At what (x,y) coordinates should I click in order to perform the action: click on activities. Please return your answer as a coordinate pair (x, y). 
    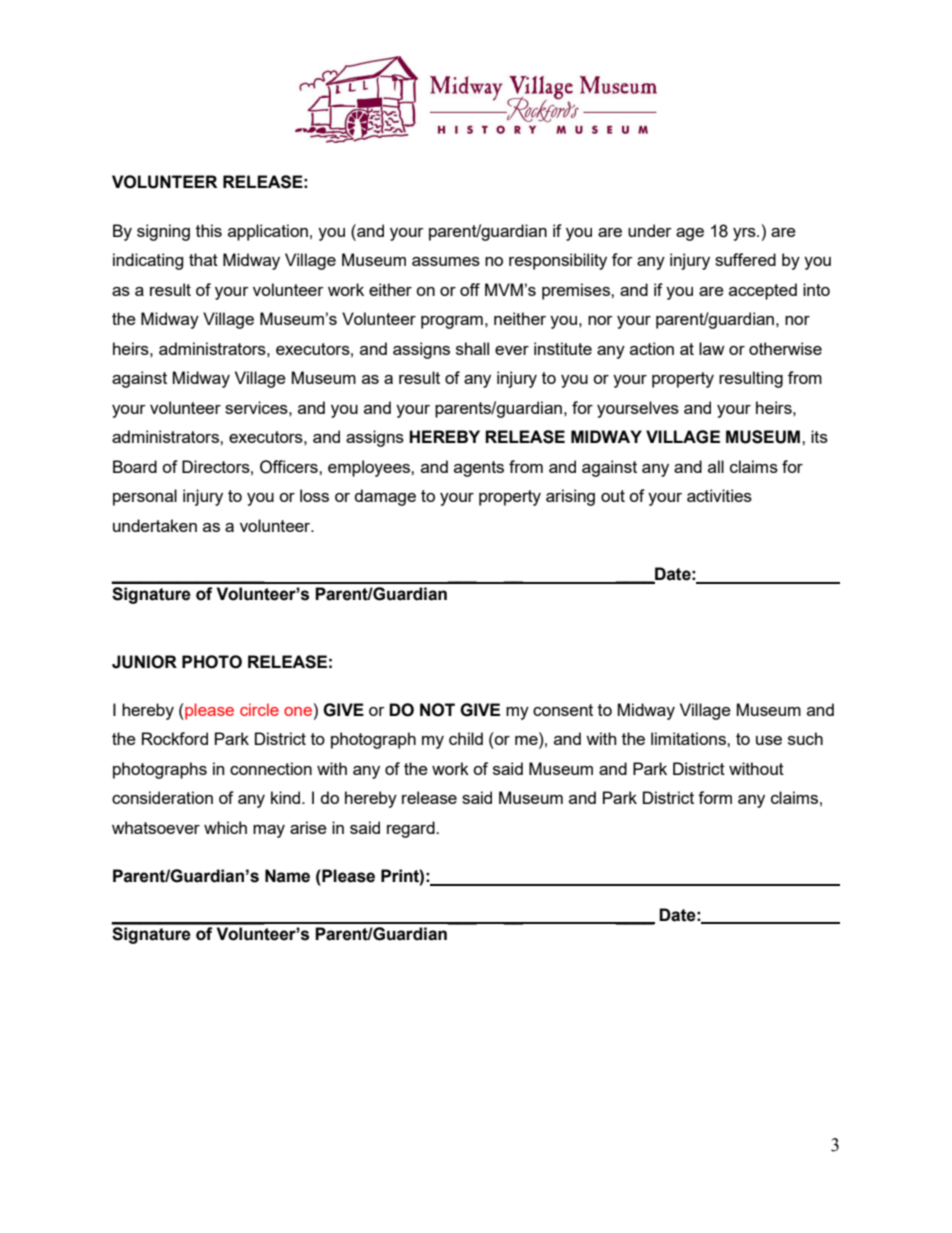
    Looking at the image, I should click on (719, 495).
